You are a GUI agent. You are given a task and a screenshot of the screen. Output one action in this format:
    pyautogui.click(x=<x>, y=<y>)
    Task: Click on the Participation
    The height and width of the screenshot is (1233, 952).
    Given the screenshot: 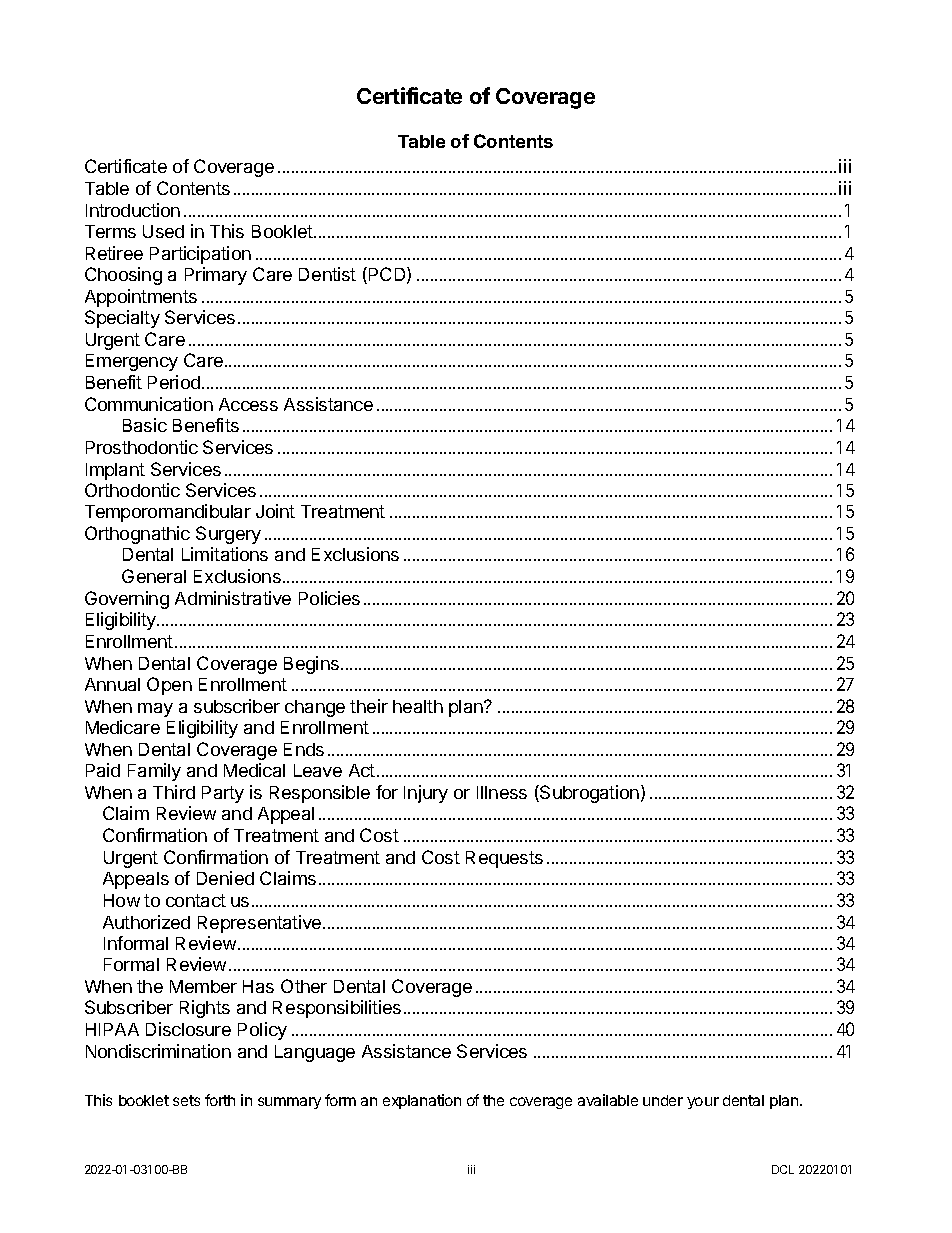 What is the action you would take?
    pyautogui.click(x=200, y=255)
